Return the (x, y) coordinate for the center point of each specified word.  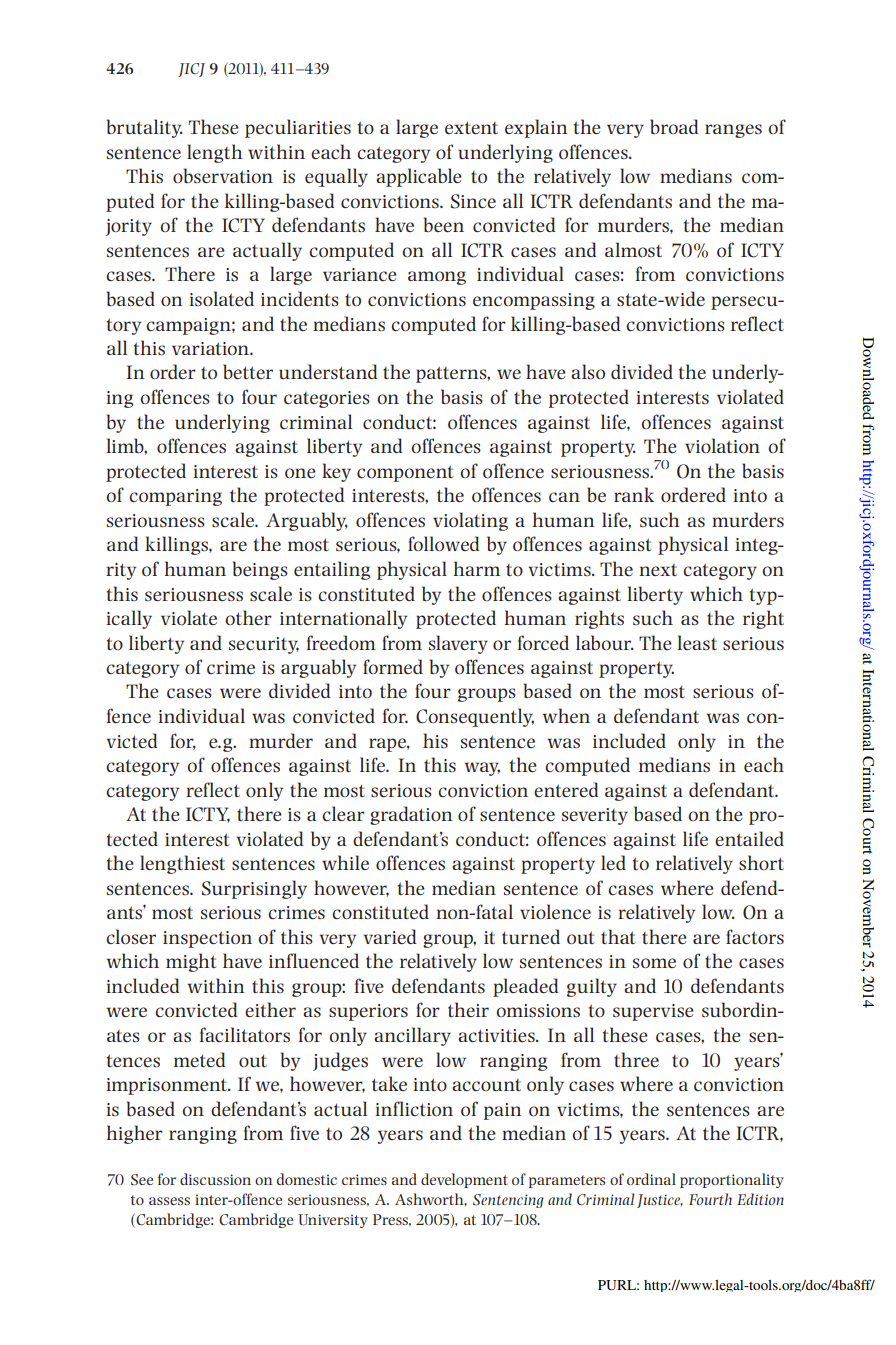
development (464, 1180)
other (248, 617)
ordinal (651, 1179)
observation (223, 175)
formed (393, 666)
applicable (419, 177)
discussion (215, 1179)
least (697, 642)
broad (674, 126)
